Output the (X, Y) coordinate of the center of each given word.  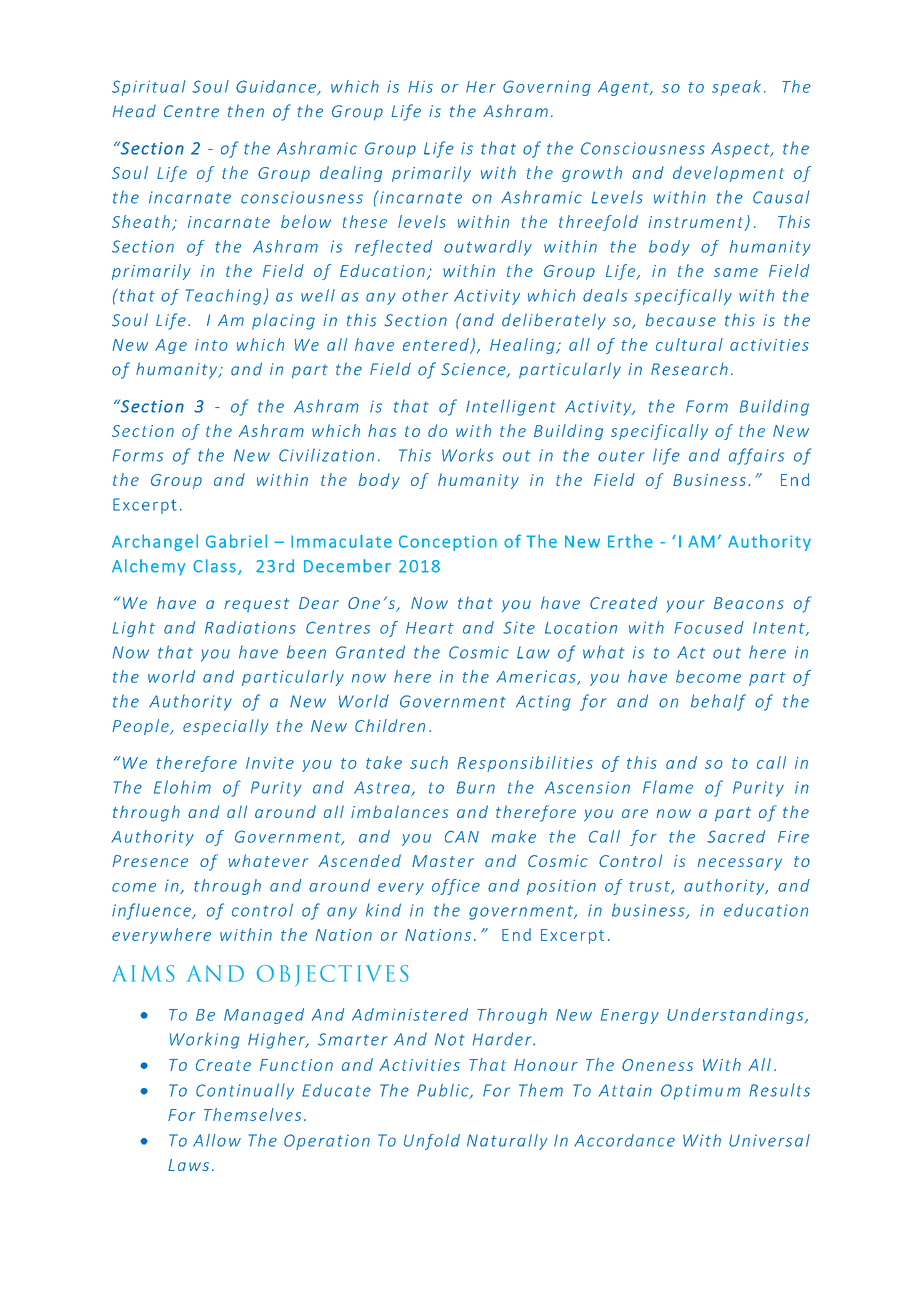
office (456, 887)
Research (689, 369)
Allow (217, 1140)
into (211, 345)
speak (736, 88)
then (246, 111)
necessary (740, 864)
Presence (150, 861)
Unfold (432, 1142)
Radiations (250, 627)
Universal (769, 1140)
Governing (547, 88)
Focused (709, 627)
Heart (430, 628)
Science (474, 370)
